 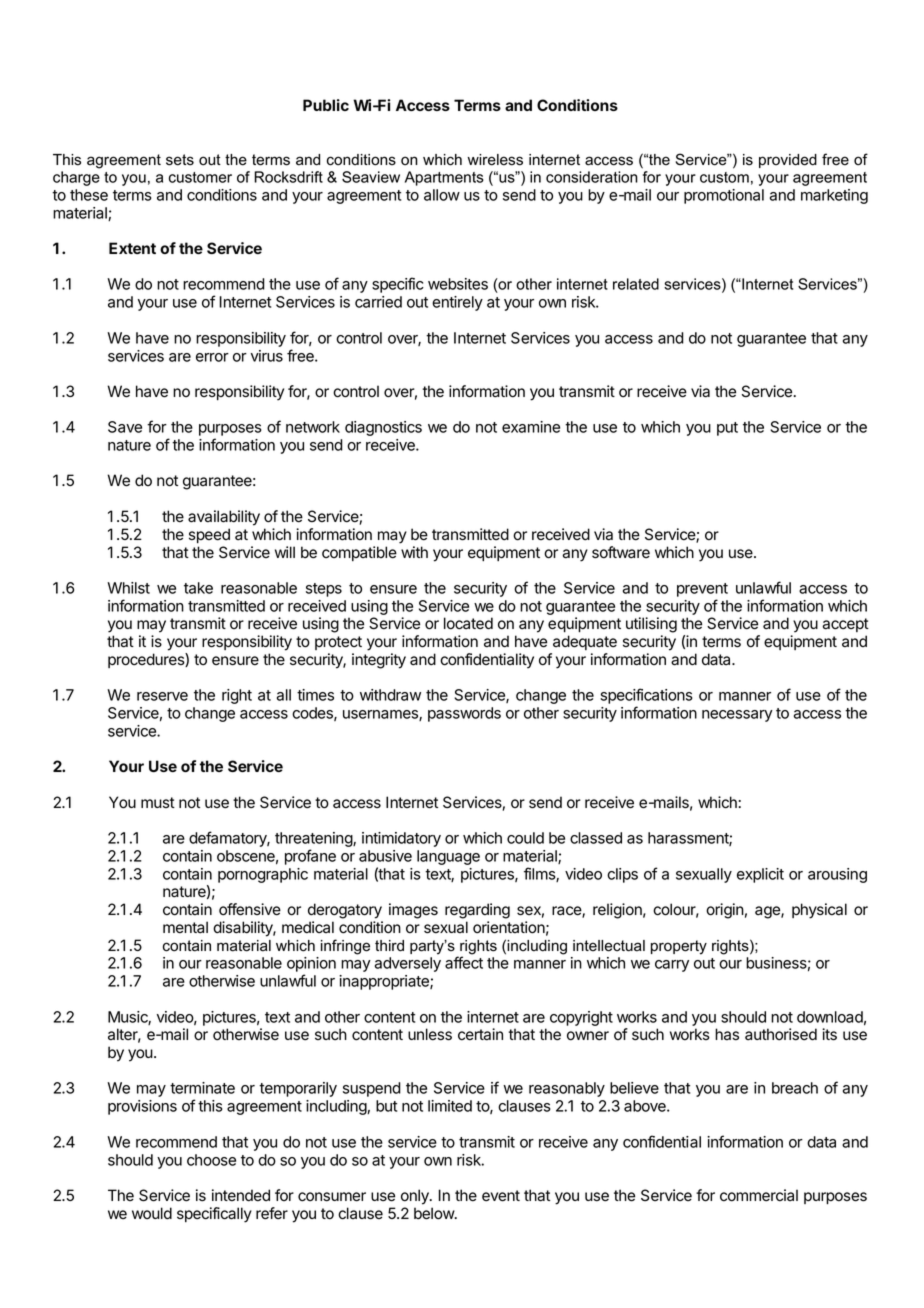 What do you see at coordinates (788, 161) in the page?
I see `provided` at bounding box center [788, 161].
